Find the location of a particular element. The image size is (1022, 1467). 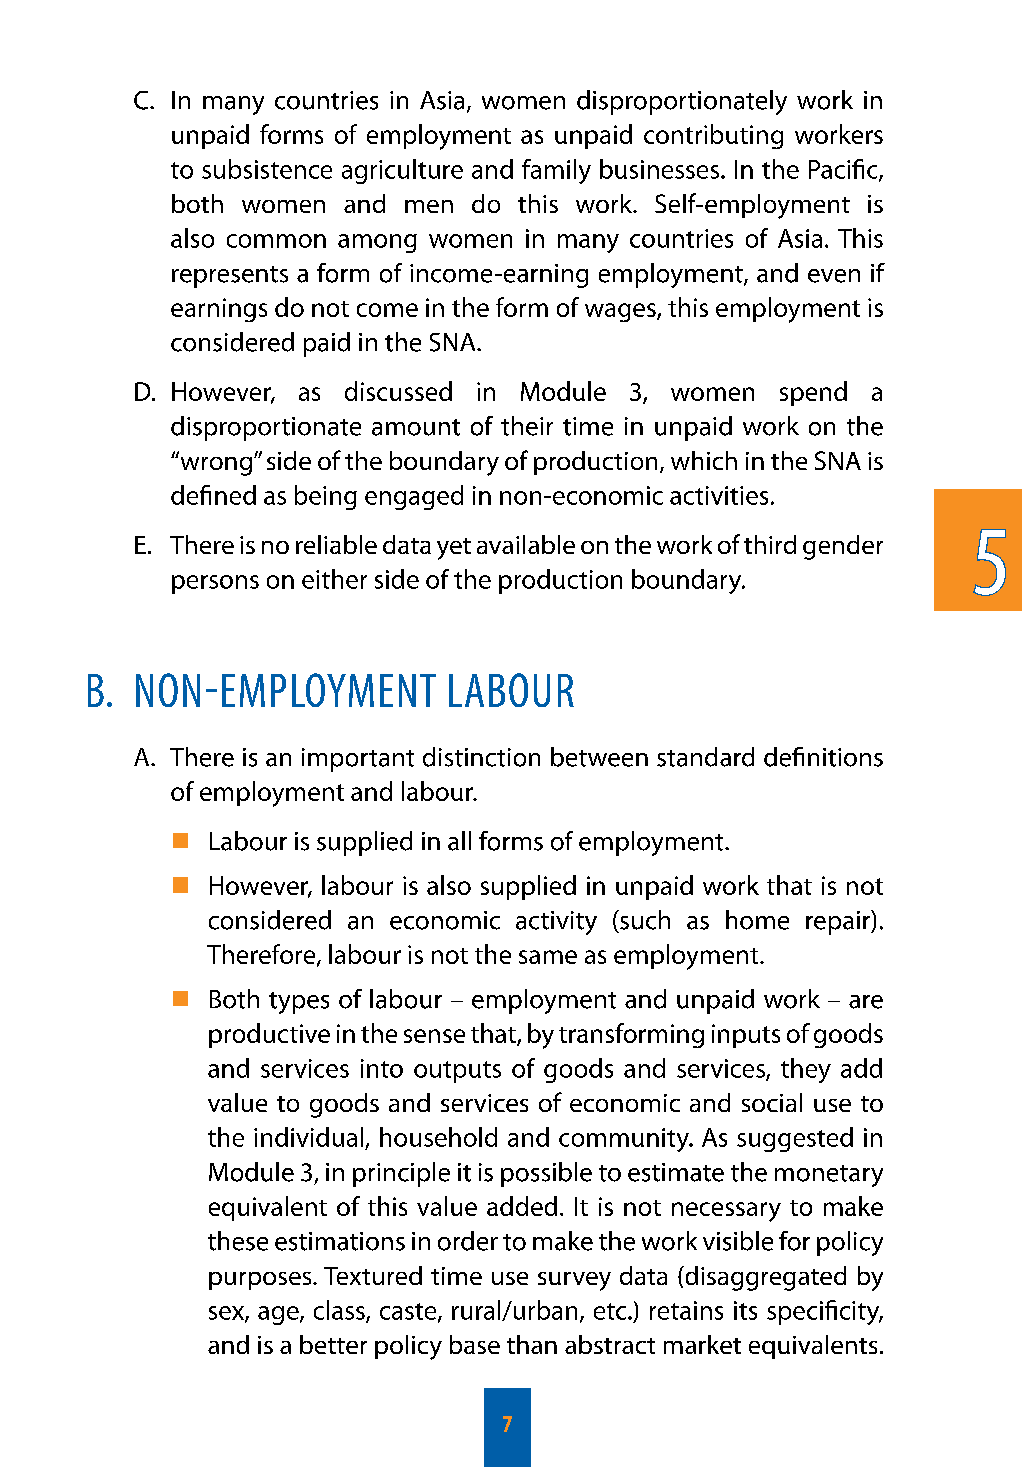

Pacific is located at coordinates (844, 170).
